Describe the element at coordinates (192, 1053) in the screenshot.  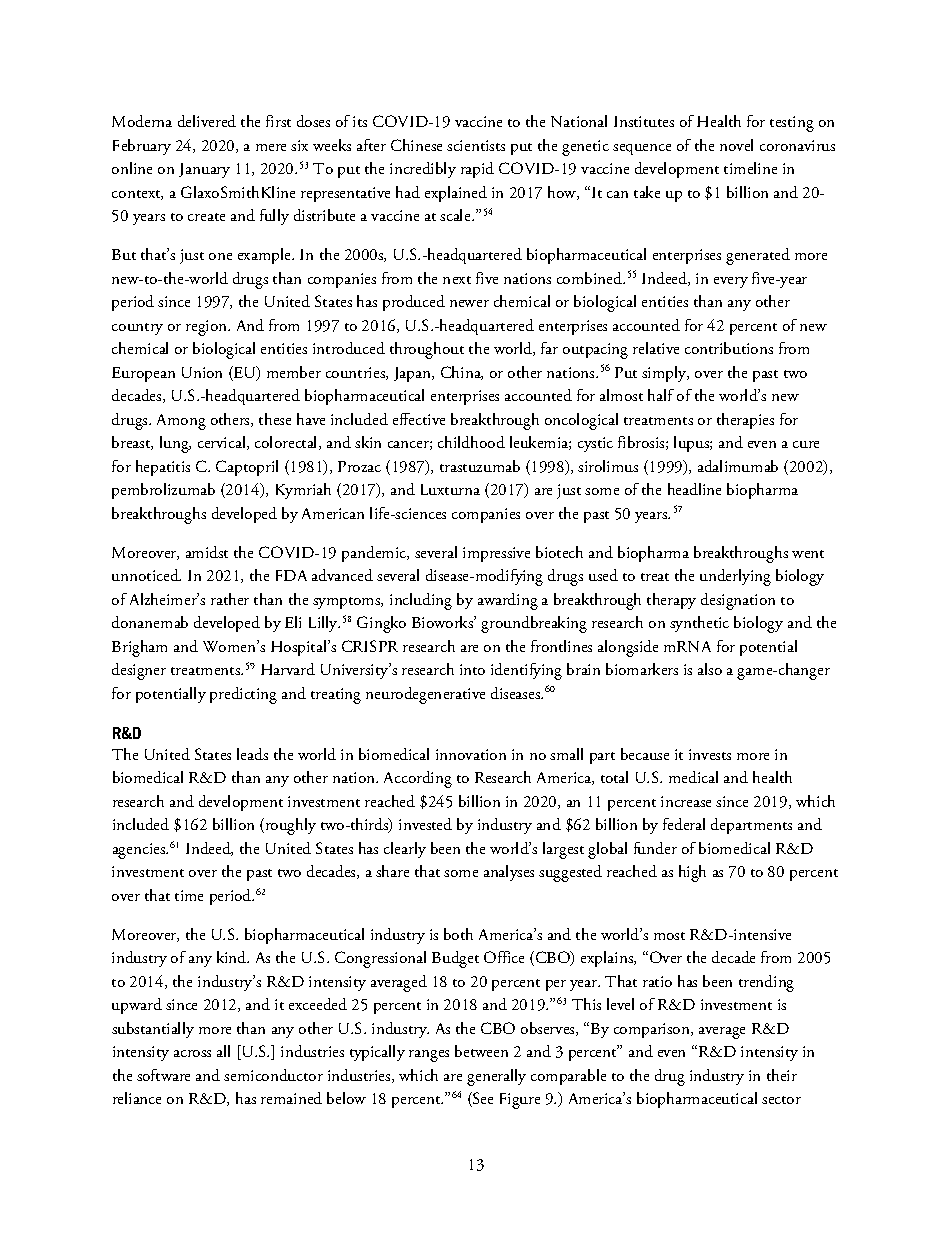
I see `across` at that location.
